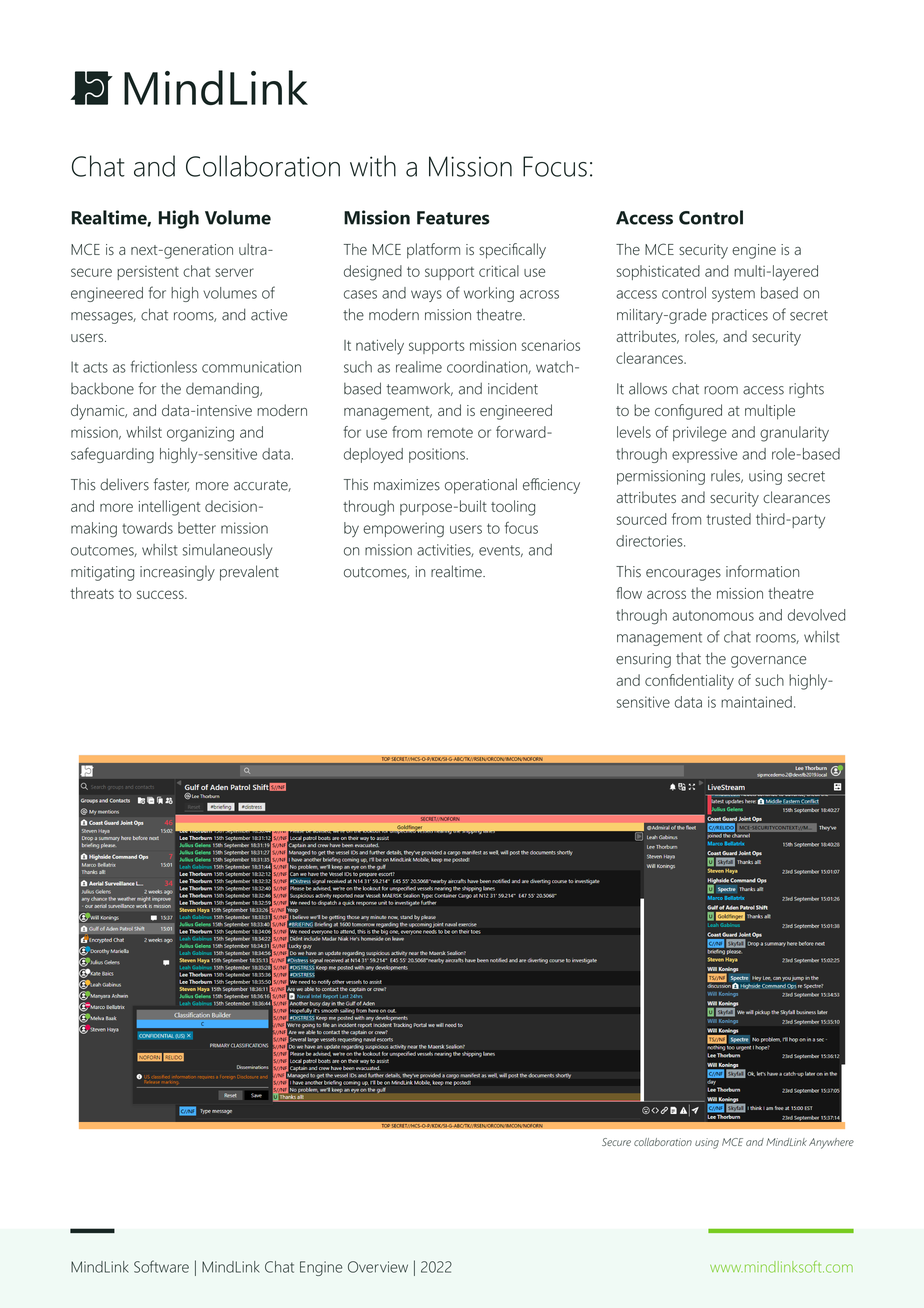 This screenshot has height=1308, width=924. What do you see at coordinates (161, 1266) in the screenshot?
I see `Software` at bounding box center [161, 1266].
